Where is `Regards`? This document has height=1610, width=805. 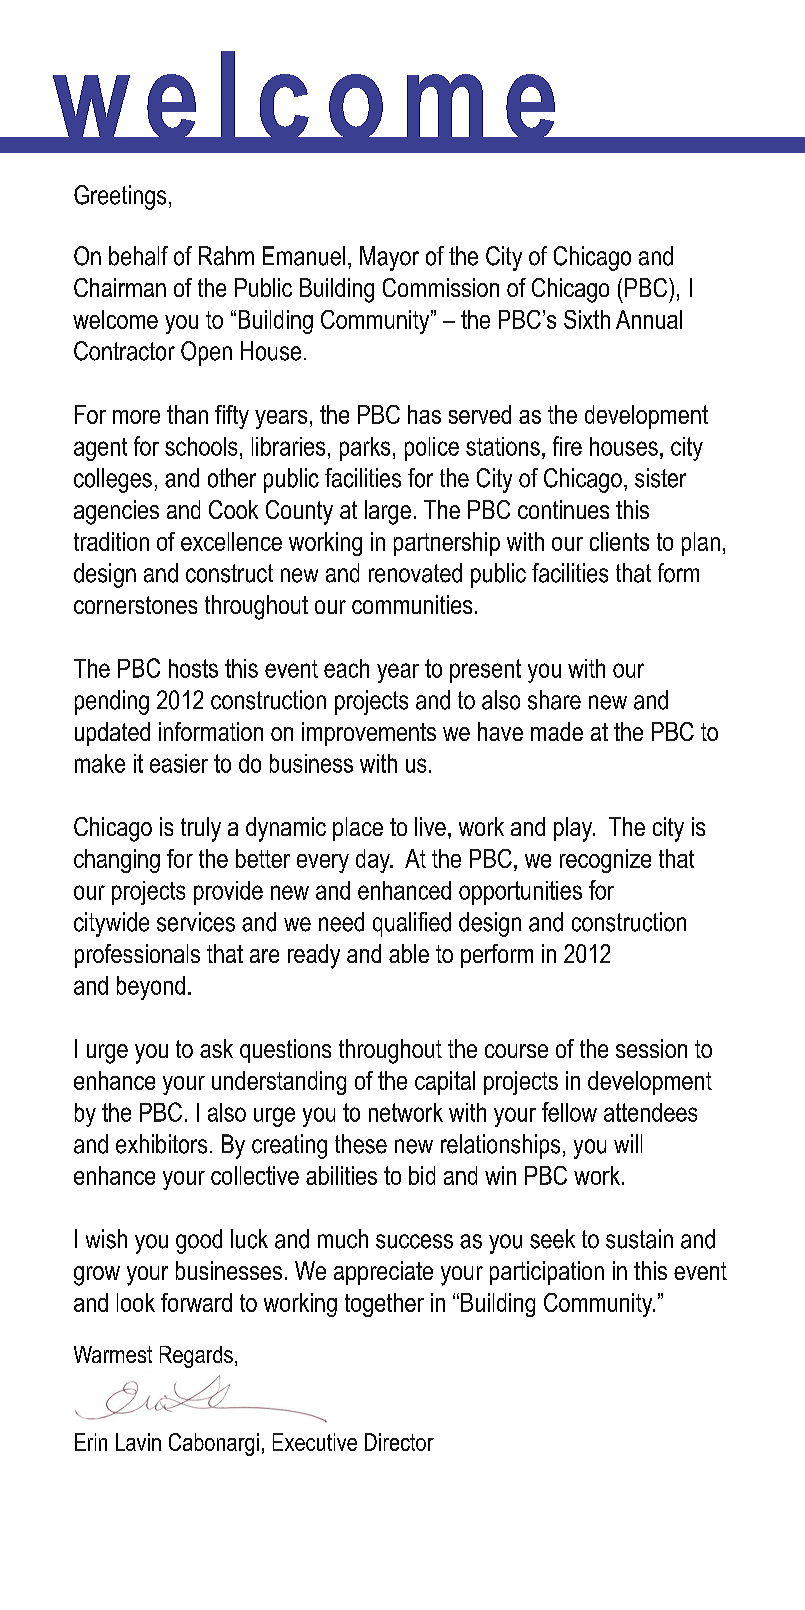
Regards is located at coordinates (196, 1357).
